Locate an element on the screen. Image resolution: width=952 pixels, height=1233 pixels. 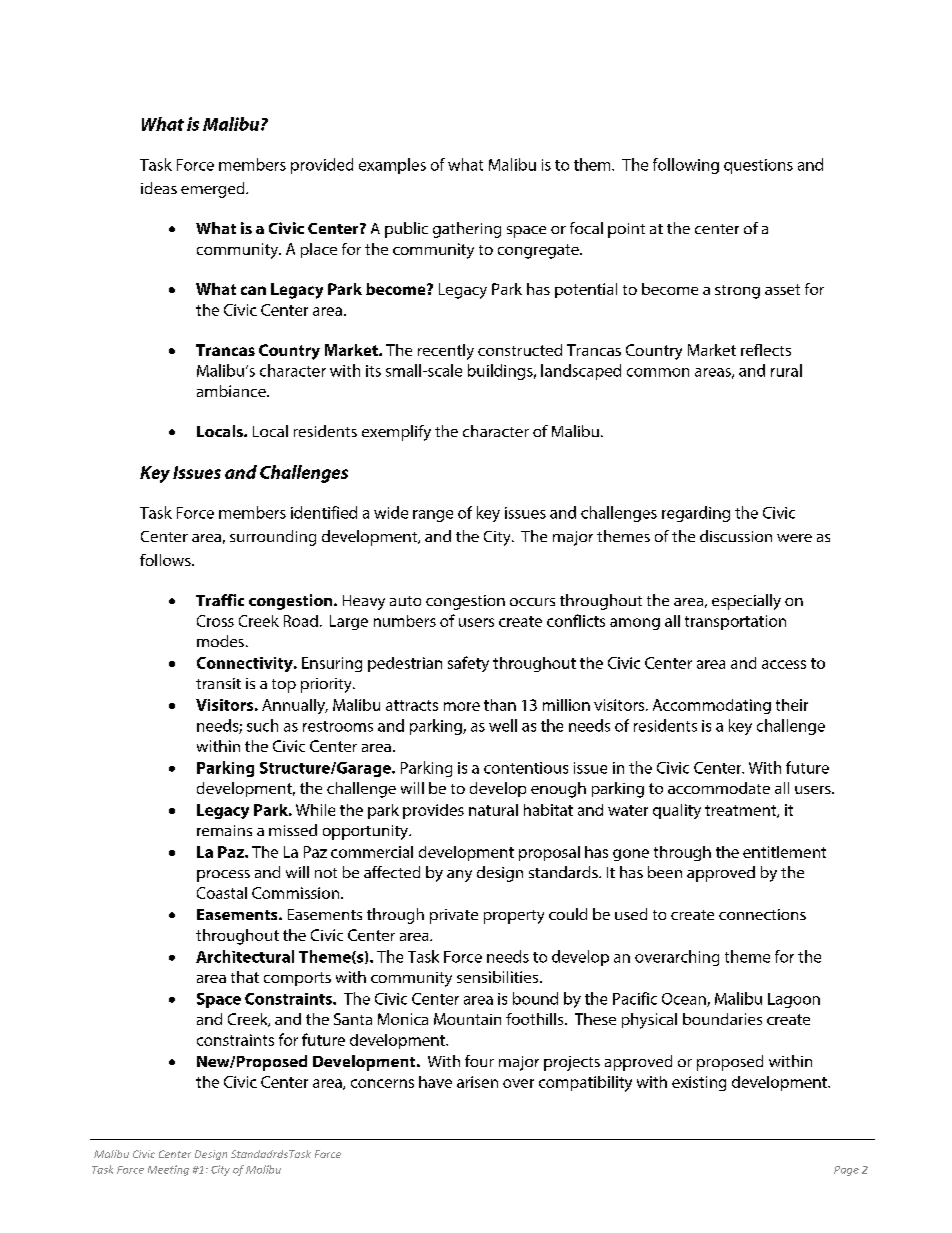
gathering is located at coordinates (467, 230).
